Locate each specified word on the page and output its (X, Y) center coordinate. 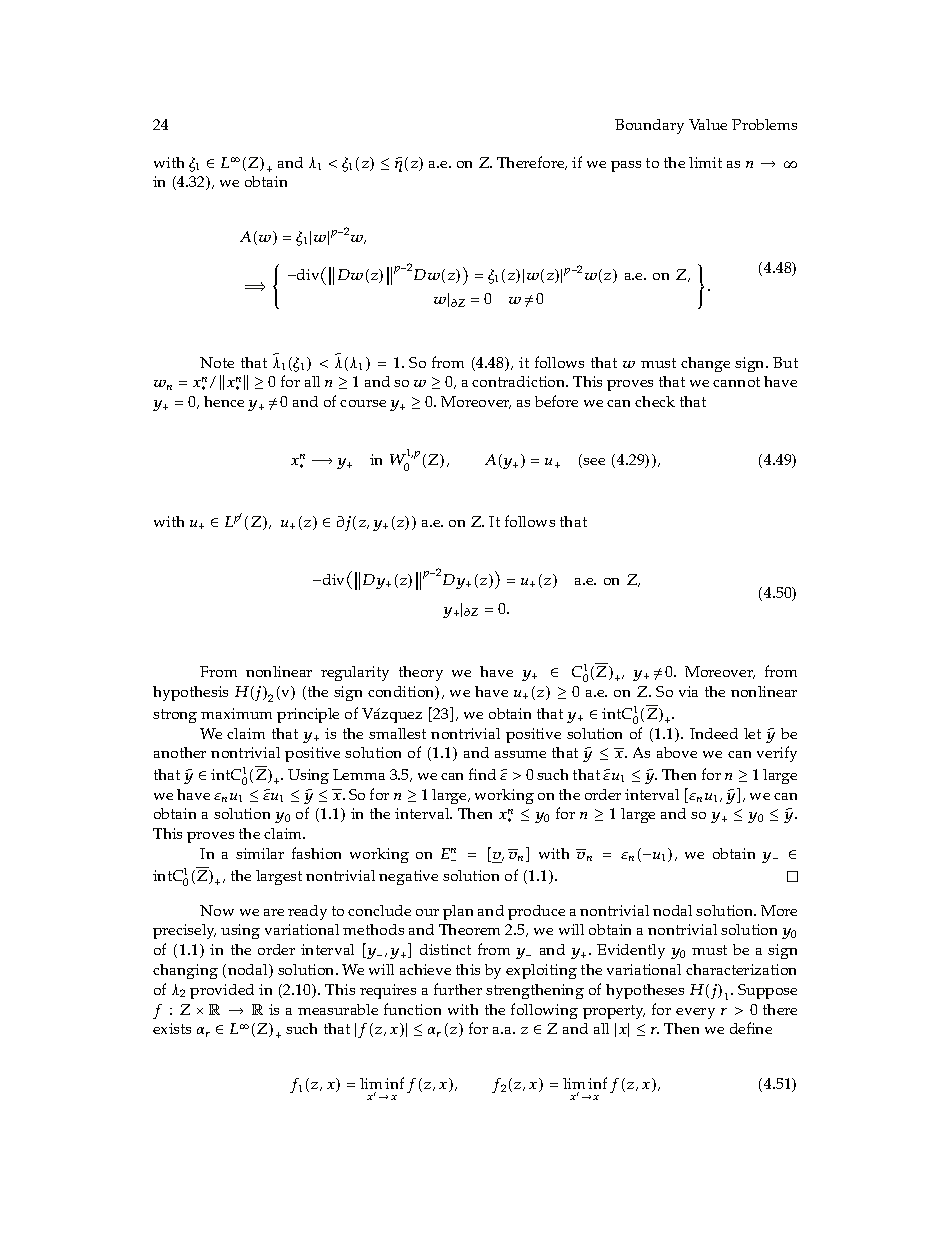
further (458, 989)
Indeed (714, 733)
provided (222, 991)
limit (705, 162)
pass (626, 166)
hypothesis (190, 693)
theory (421, 673)
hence (224, 401)
